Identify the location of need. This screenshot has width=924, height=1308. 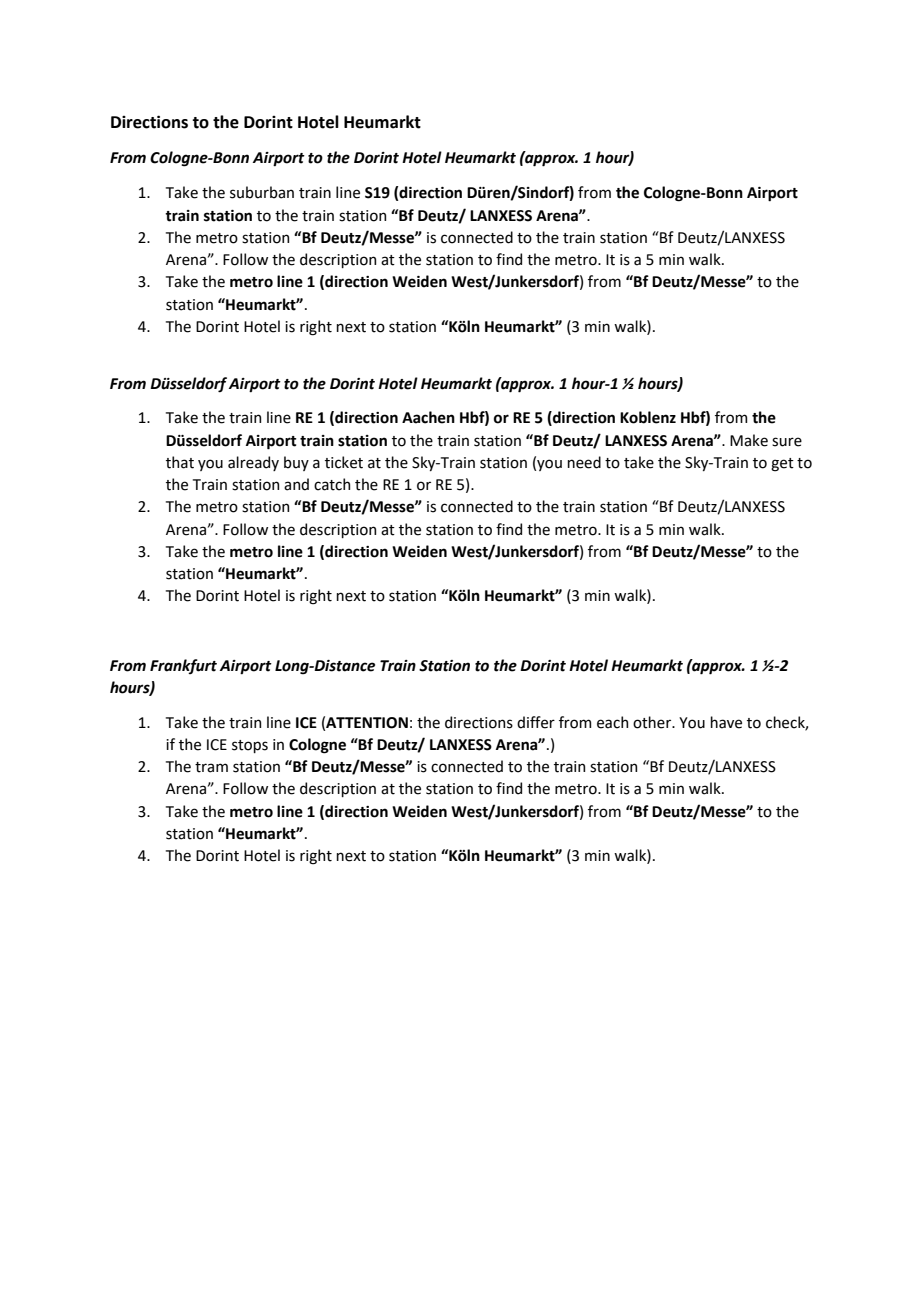
(584, 462).
